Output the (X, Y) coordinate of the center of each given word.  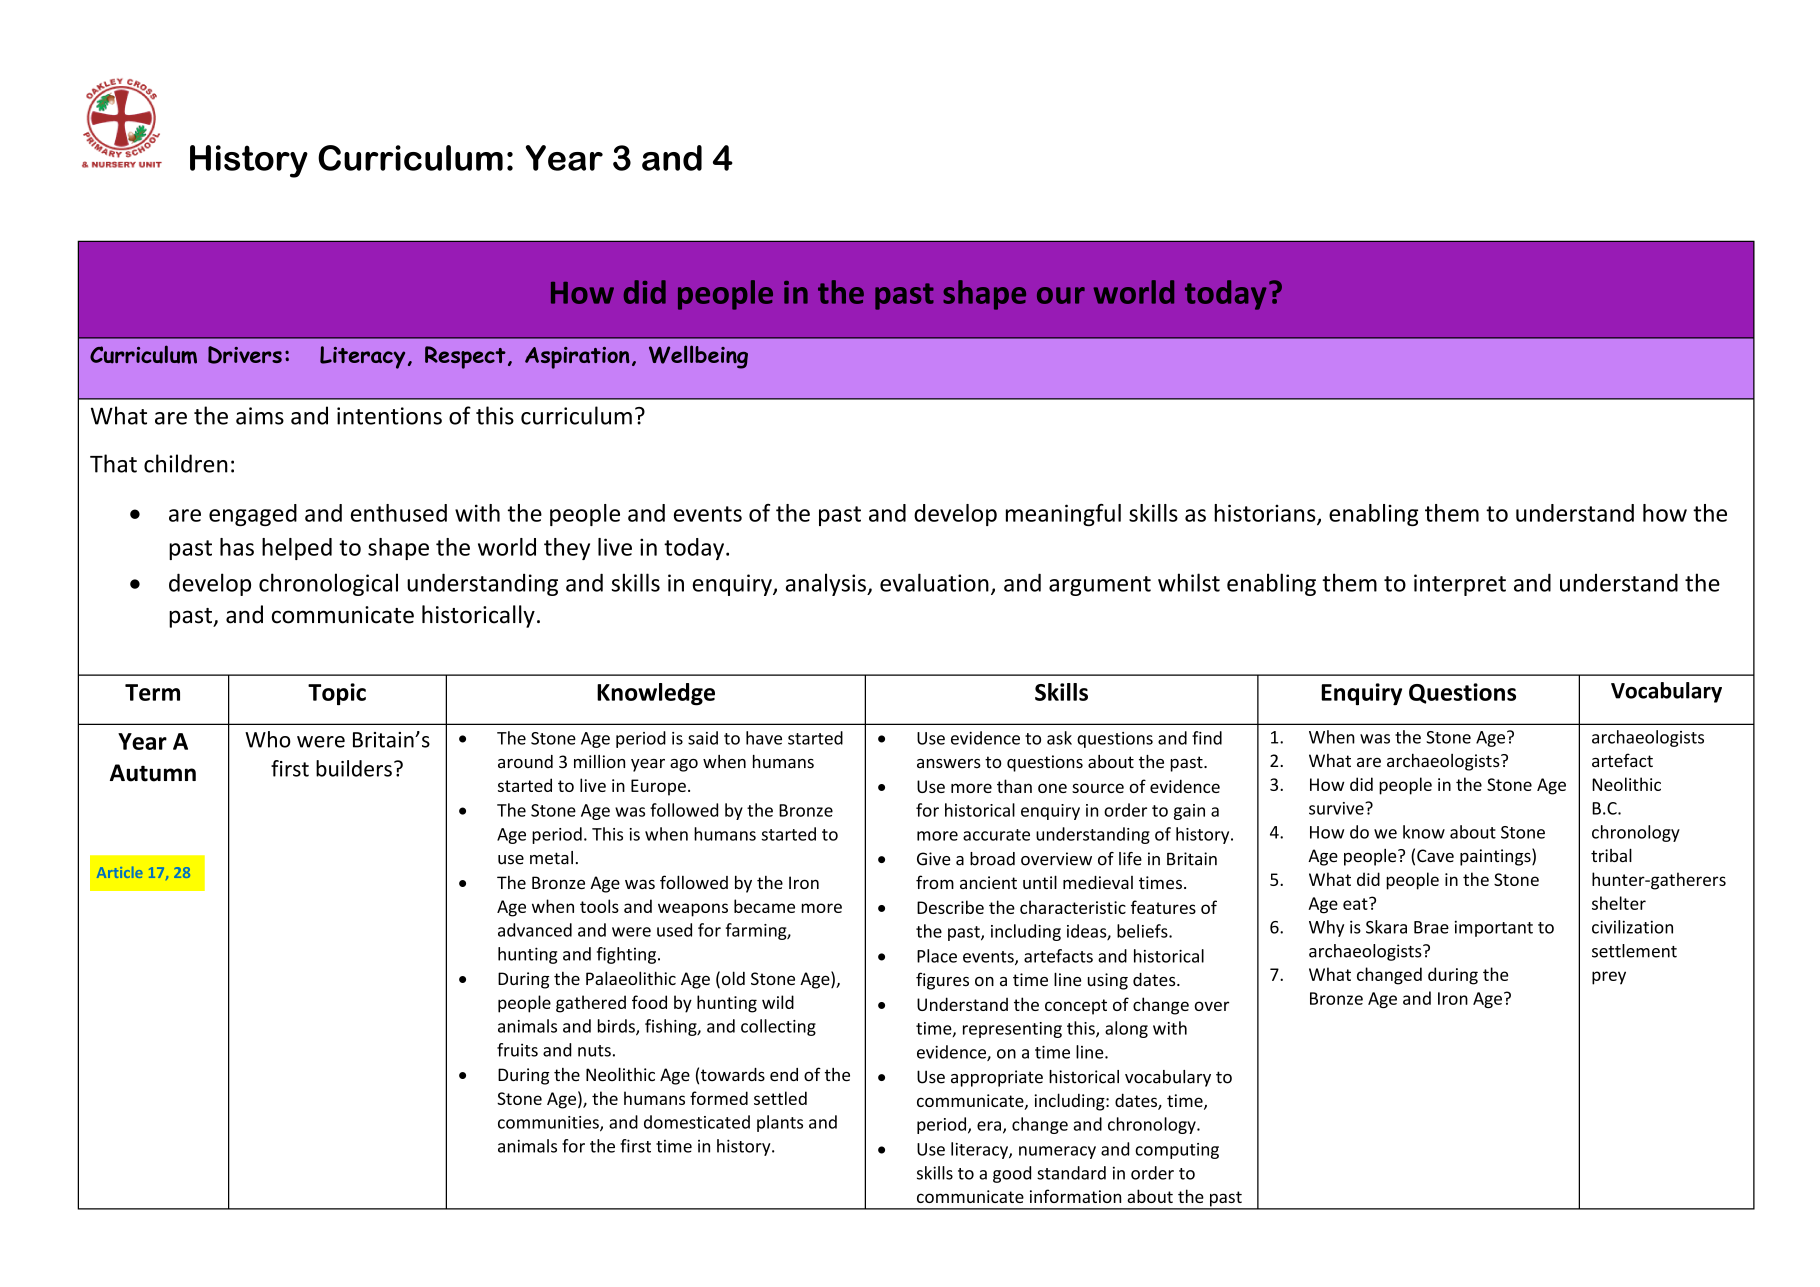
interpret (1460, 585)
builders (354, 768)
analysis (827, 584)
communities (549, 1123)
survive (1337, 808)
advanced (535, 930)
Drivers (245, 355)
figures (942, 981)
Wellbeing (698, 357)
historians (1266, 514)
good (1012, 1174)
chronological (328, 584)
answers (949, 764)
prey (1609, 978)
